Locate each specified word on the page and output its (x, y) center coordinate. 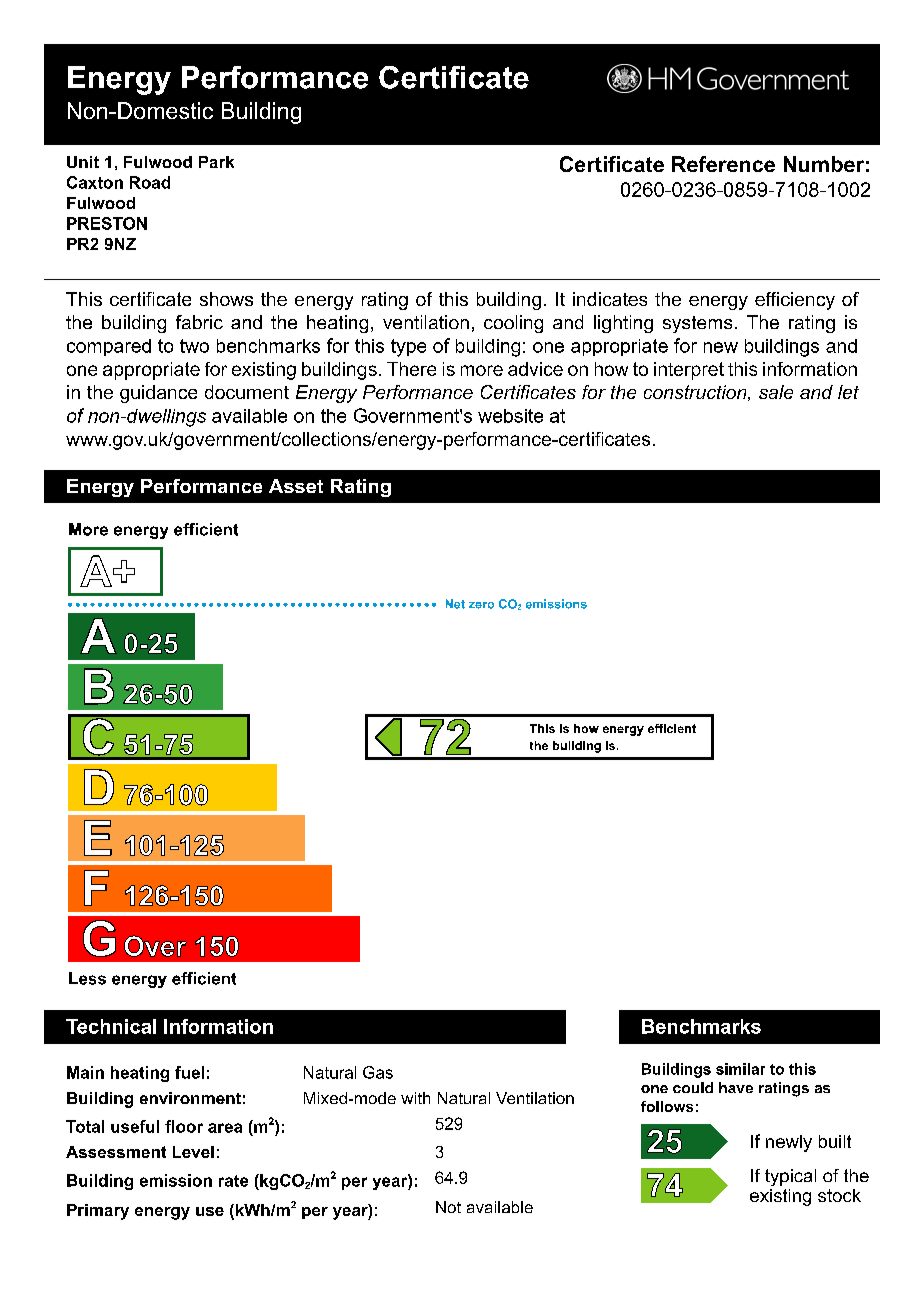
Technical (111, 1026)
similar (740, 1069)
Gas (378, 1072)
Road (150, 182)
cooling (513, 324)
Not (448, 1207)
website (510, 416)
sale (776, 392)
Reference (723, 164)
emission (176, 1180)
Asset (296, 486)
